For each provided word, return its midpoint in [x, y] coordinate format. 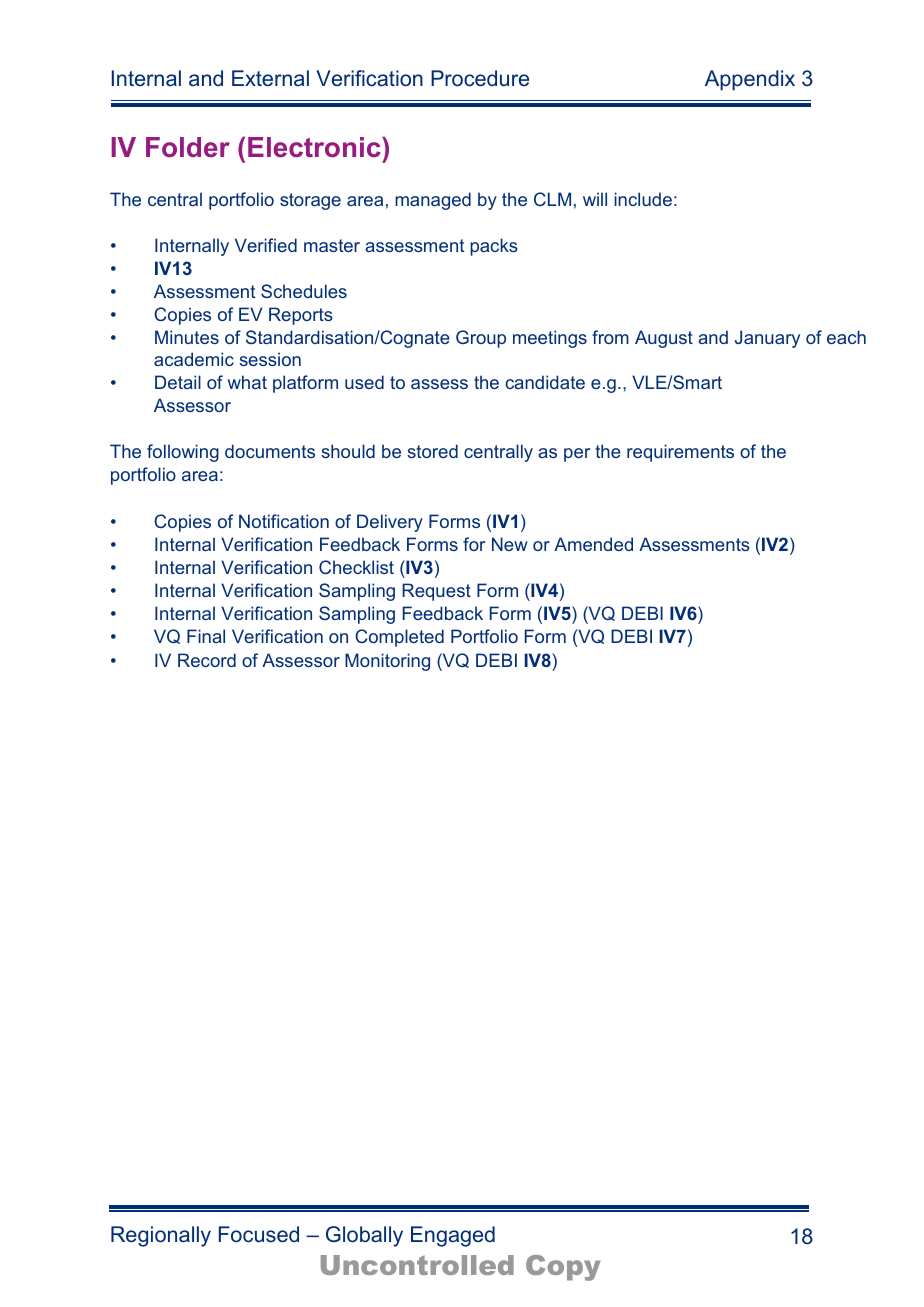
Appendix [750, 80]
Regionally [161, 1236]
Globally [364, 1236]
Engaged [453, 1236]
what [247, 382]
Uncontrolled [417, 1265]
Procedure [480, 78]
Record [207, 660]
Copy [563, 1268]
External [270, 78]
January [767, 339]
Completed [399, 638]
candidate [545, 382]
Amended [593, 544]
